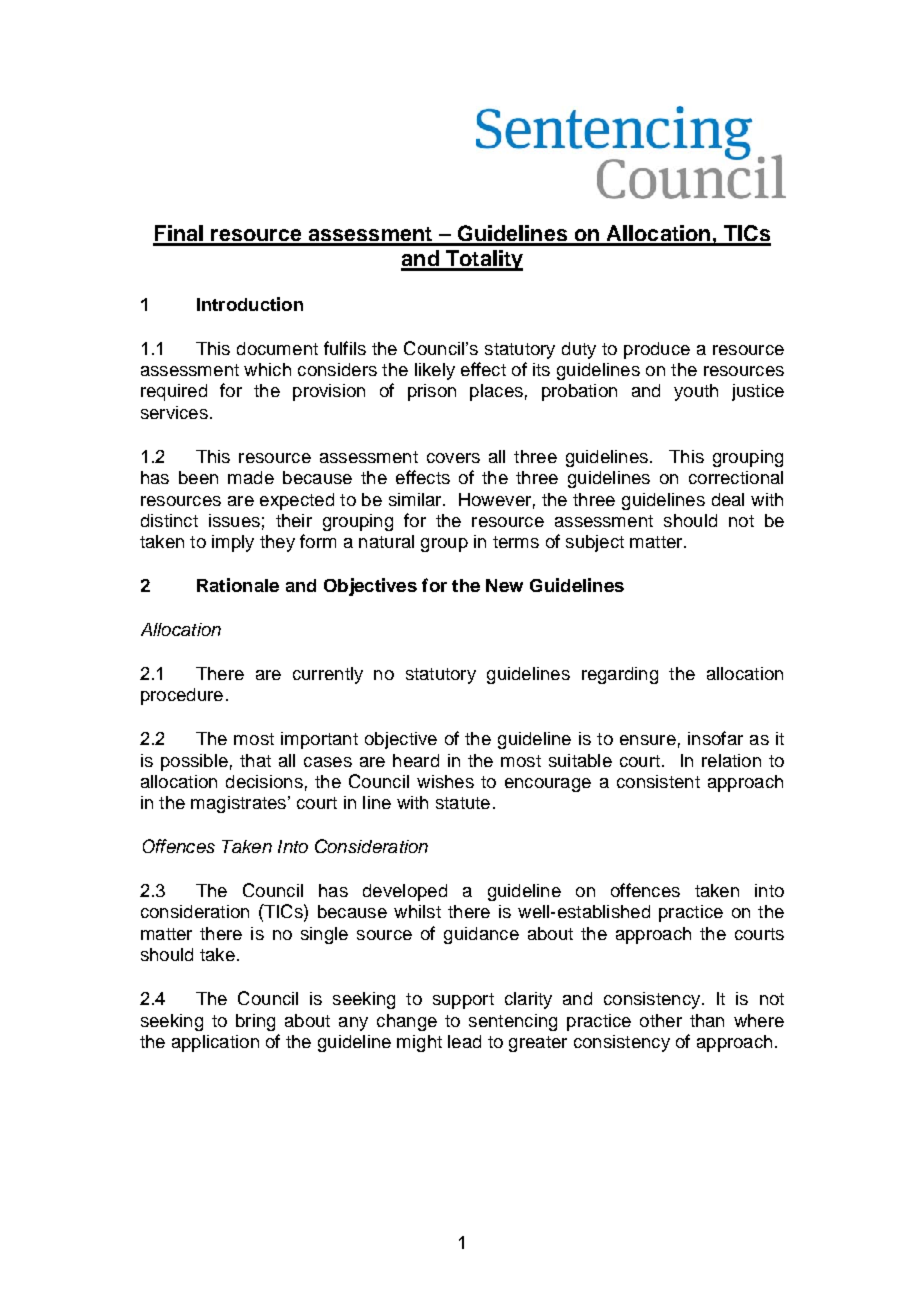  Describe the element at coordinates (658, 781) in the screenshot. I see `consistent` at that location.
